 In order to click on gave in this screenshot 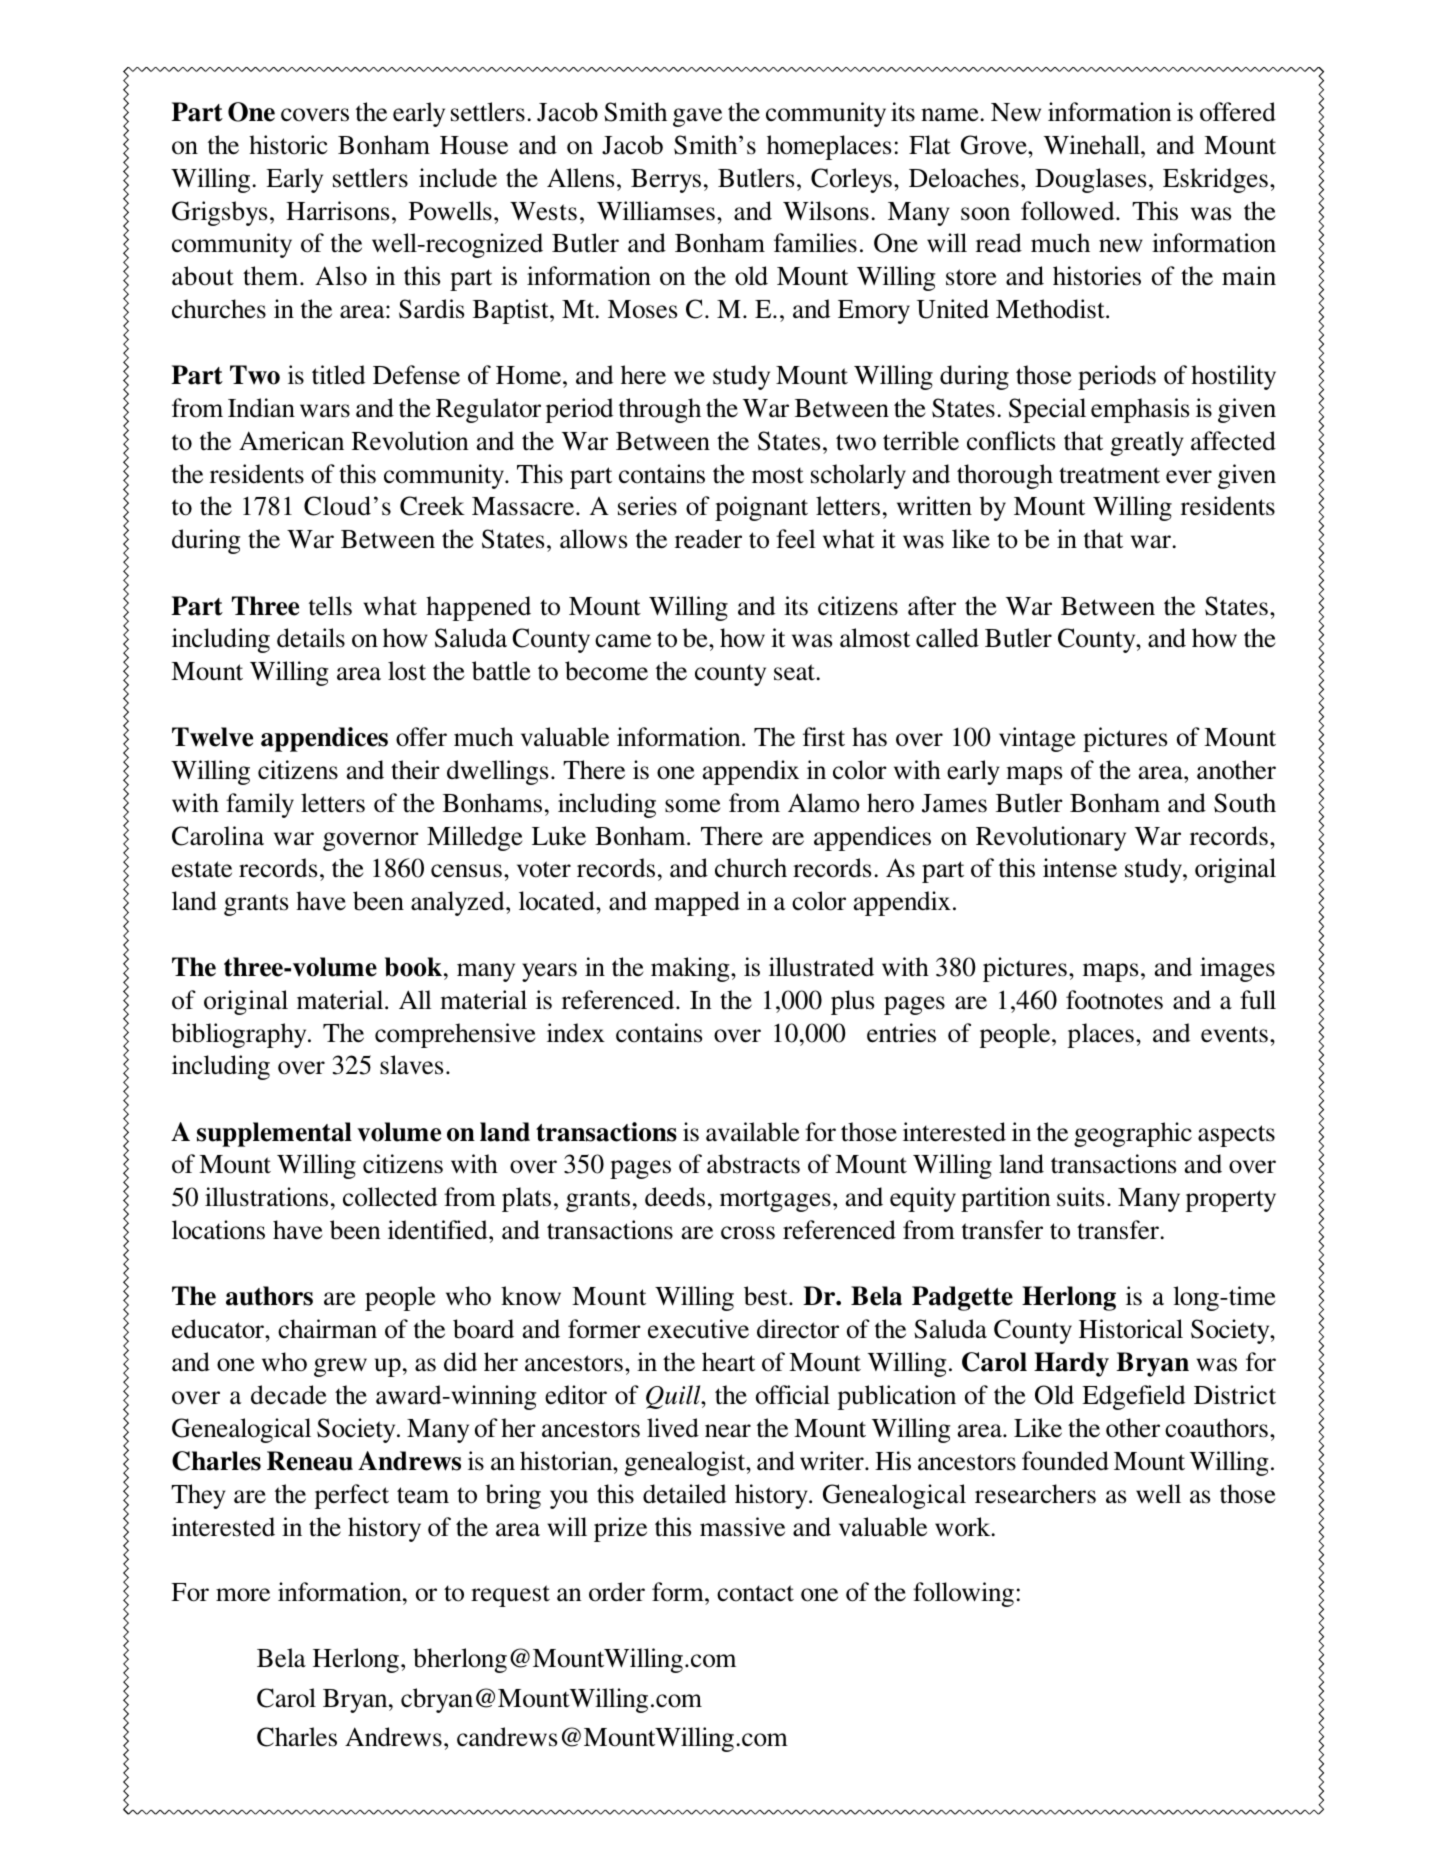, I will do `click(697, 117)`.
